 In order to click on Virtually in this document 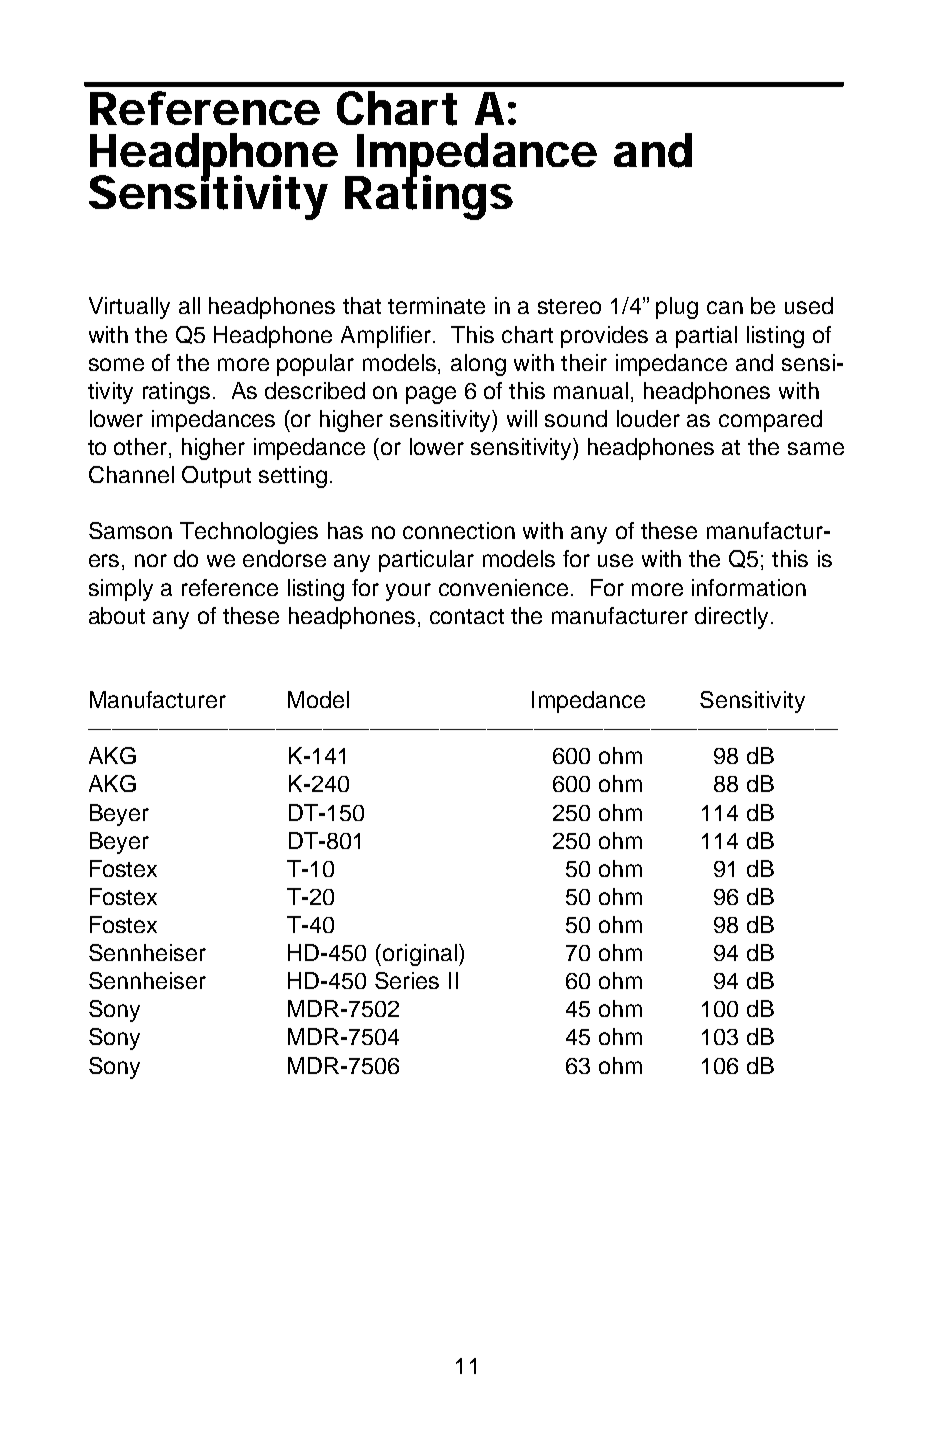, I will do `click(129, 308)`.
